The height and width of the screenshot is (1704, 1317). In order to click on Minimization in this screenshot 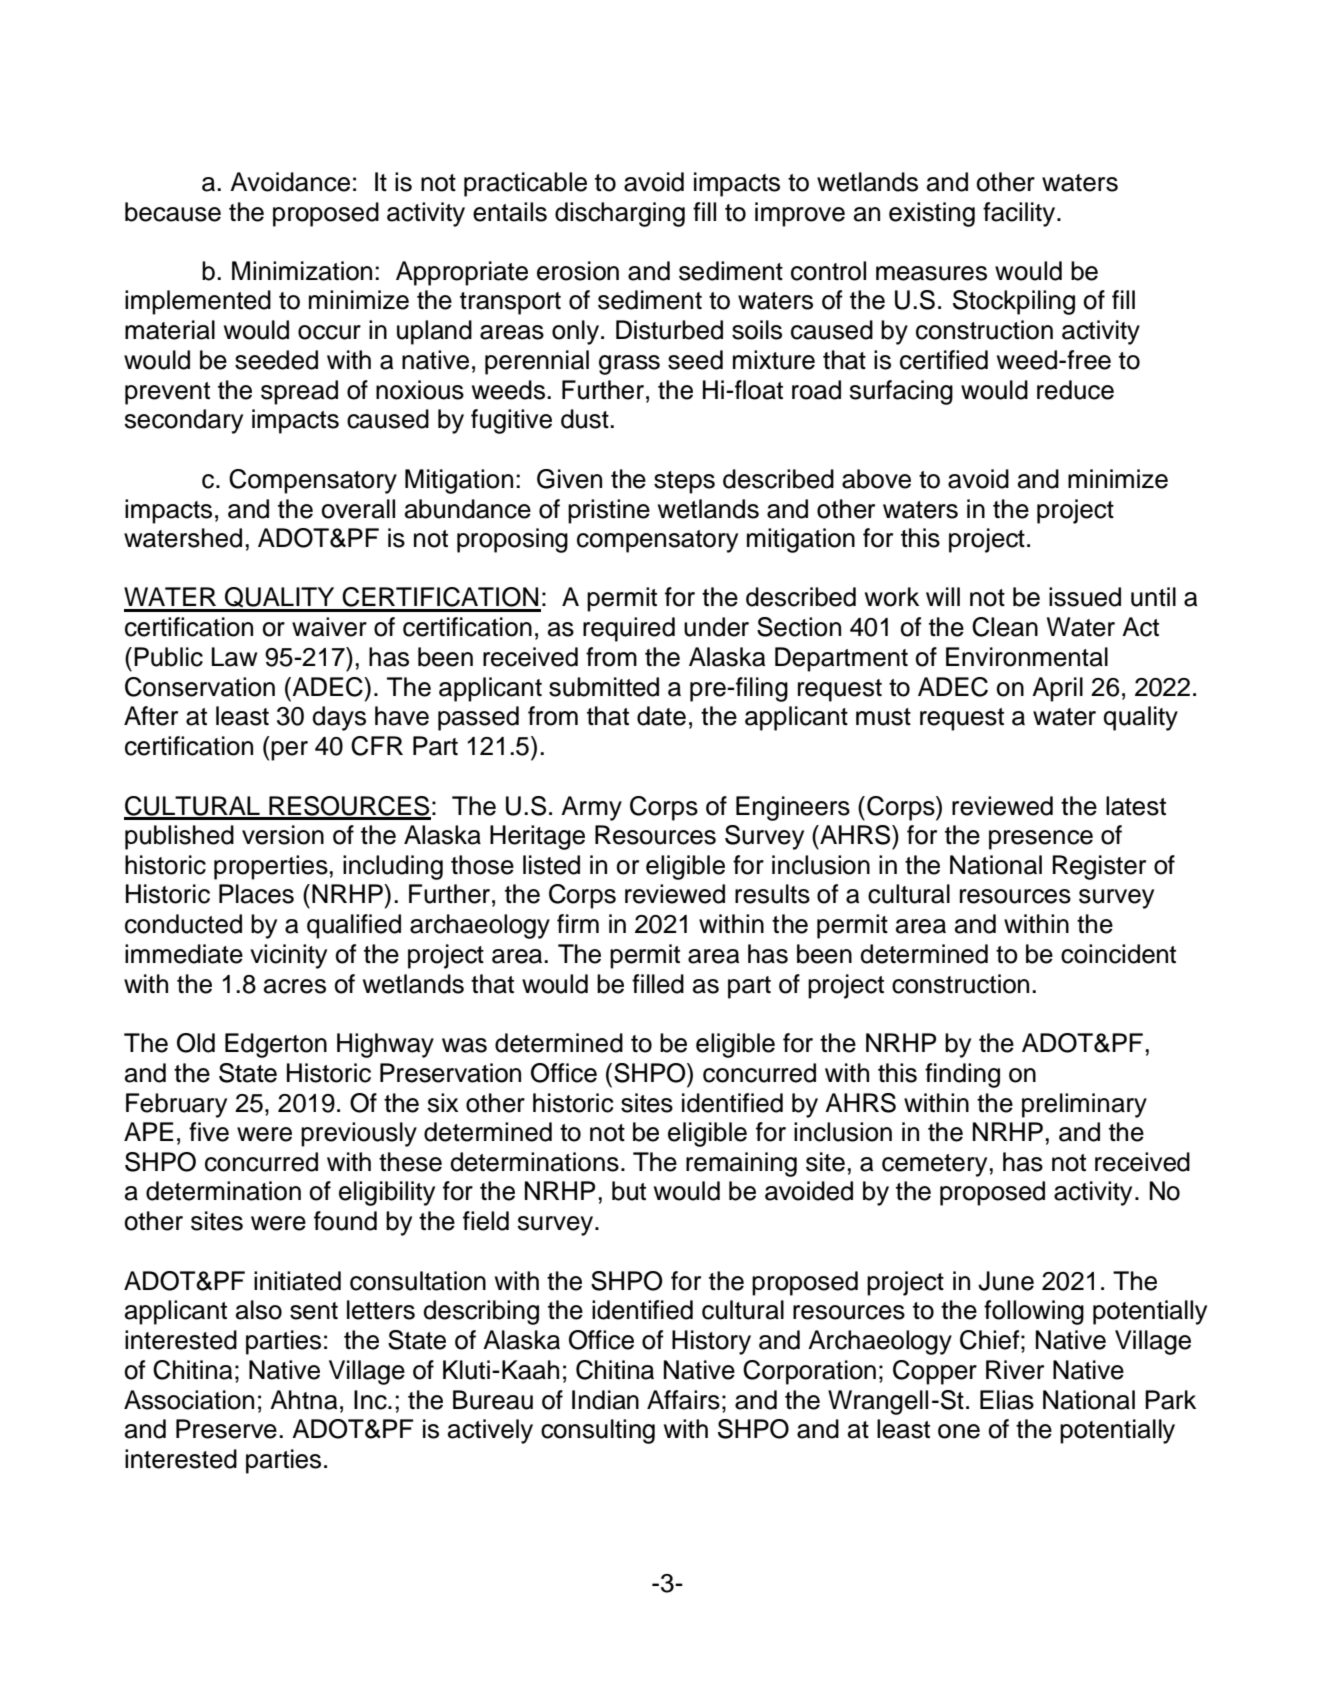, I will do `click(302, 271)`.
